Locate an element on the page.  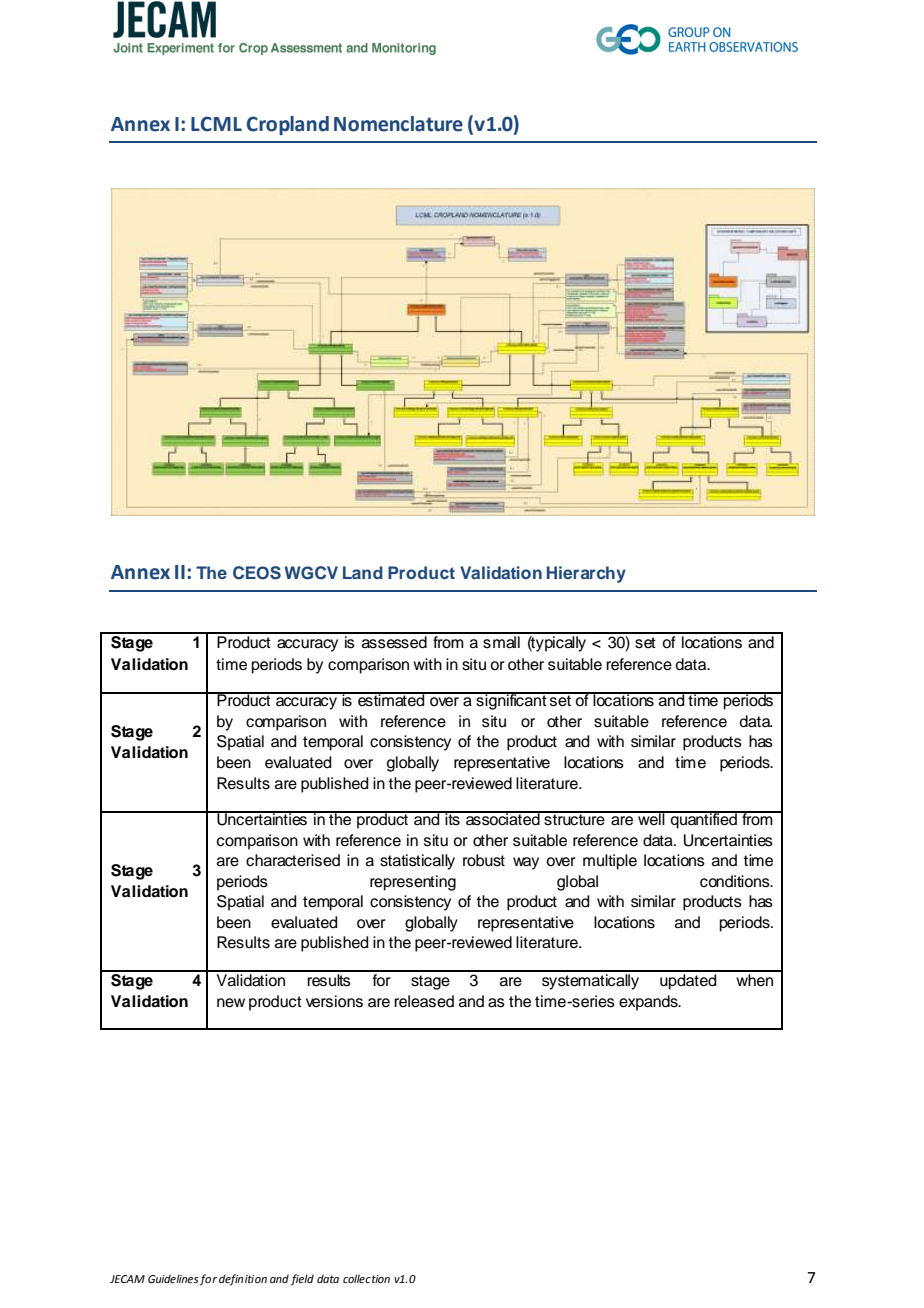
expands is located at coordinates (649, 1003).
